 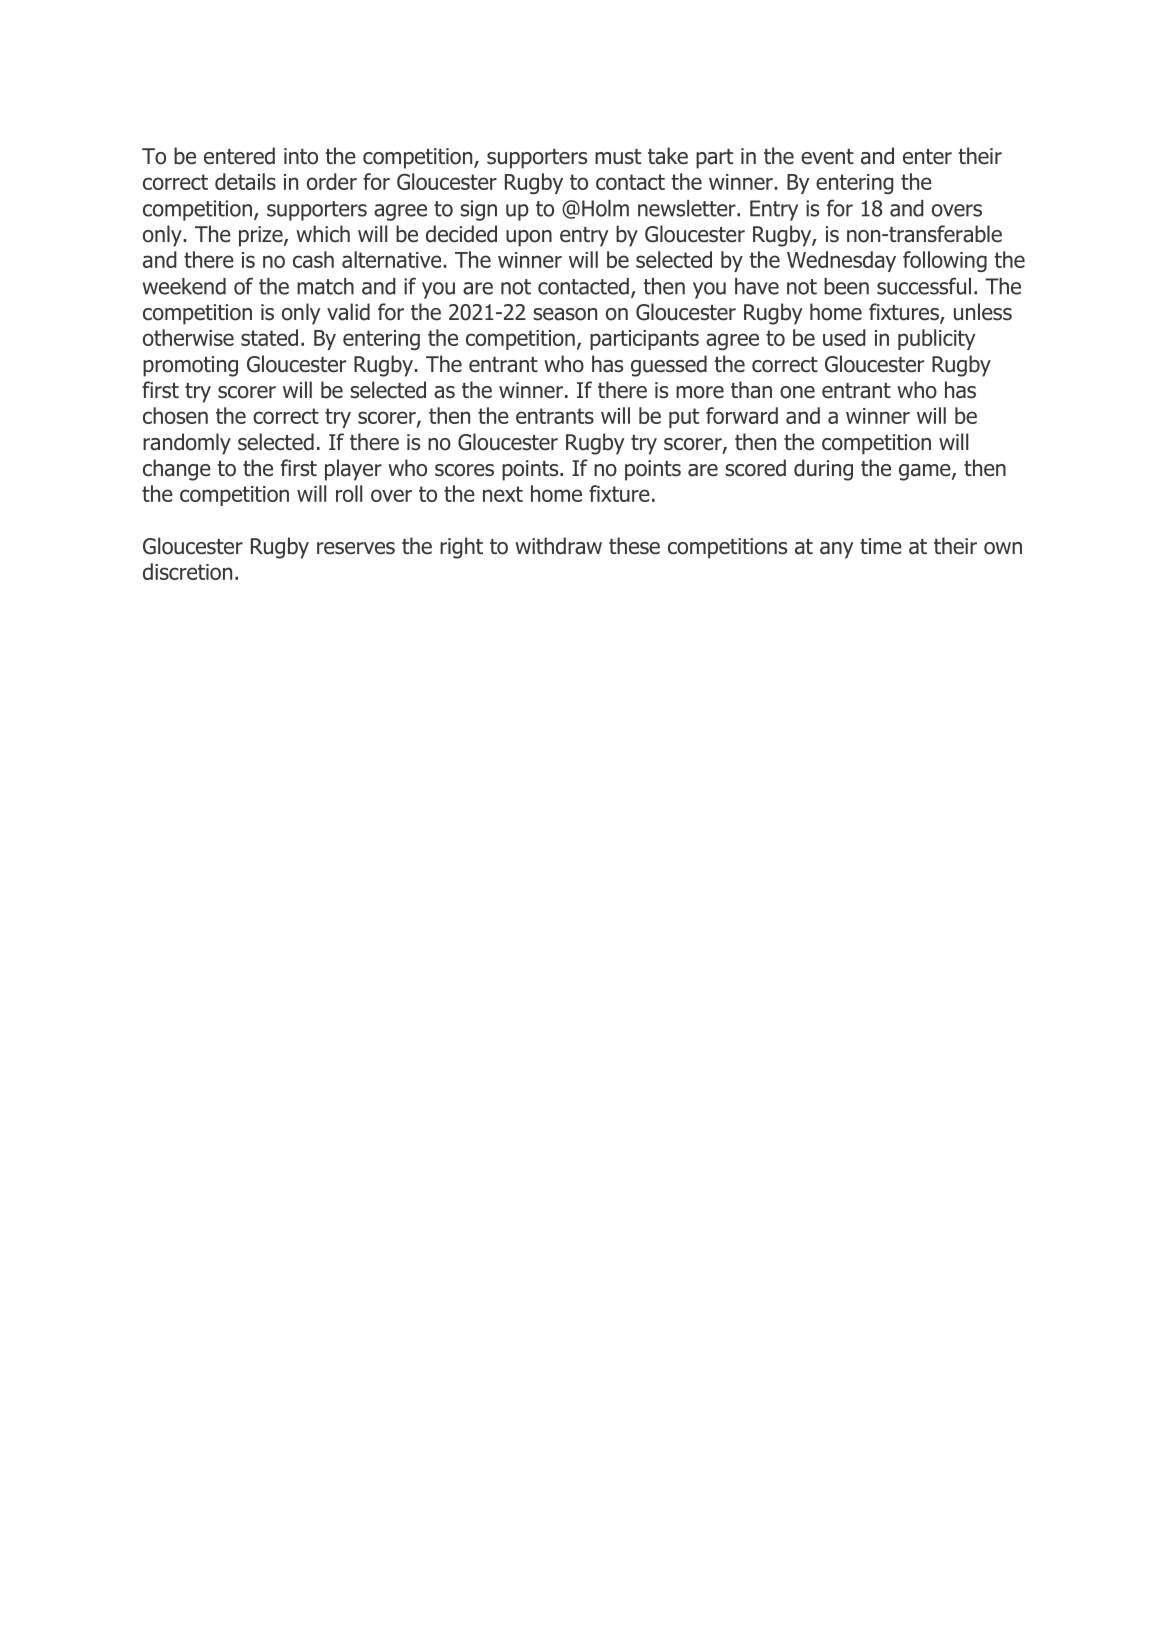 What do you see at coordinates (301, 156) in the page?
I see `into` at bounding box center [301, 156].
